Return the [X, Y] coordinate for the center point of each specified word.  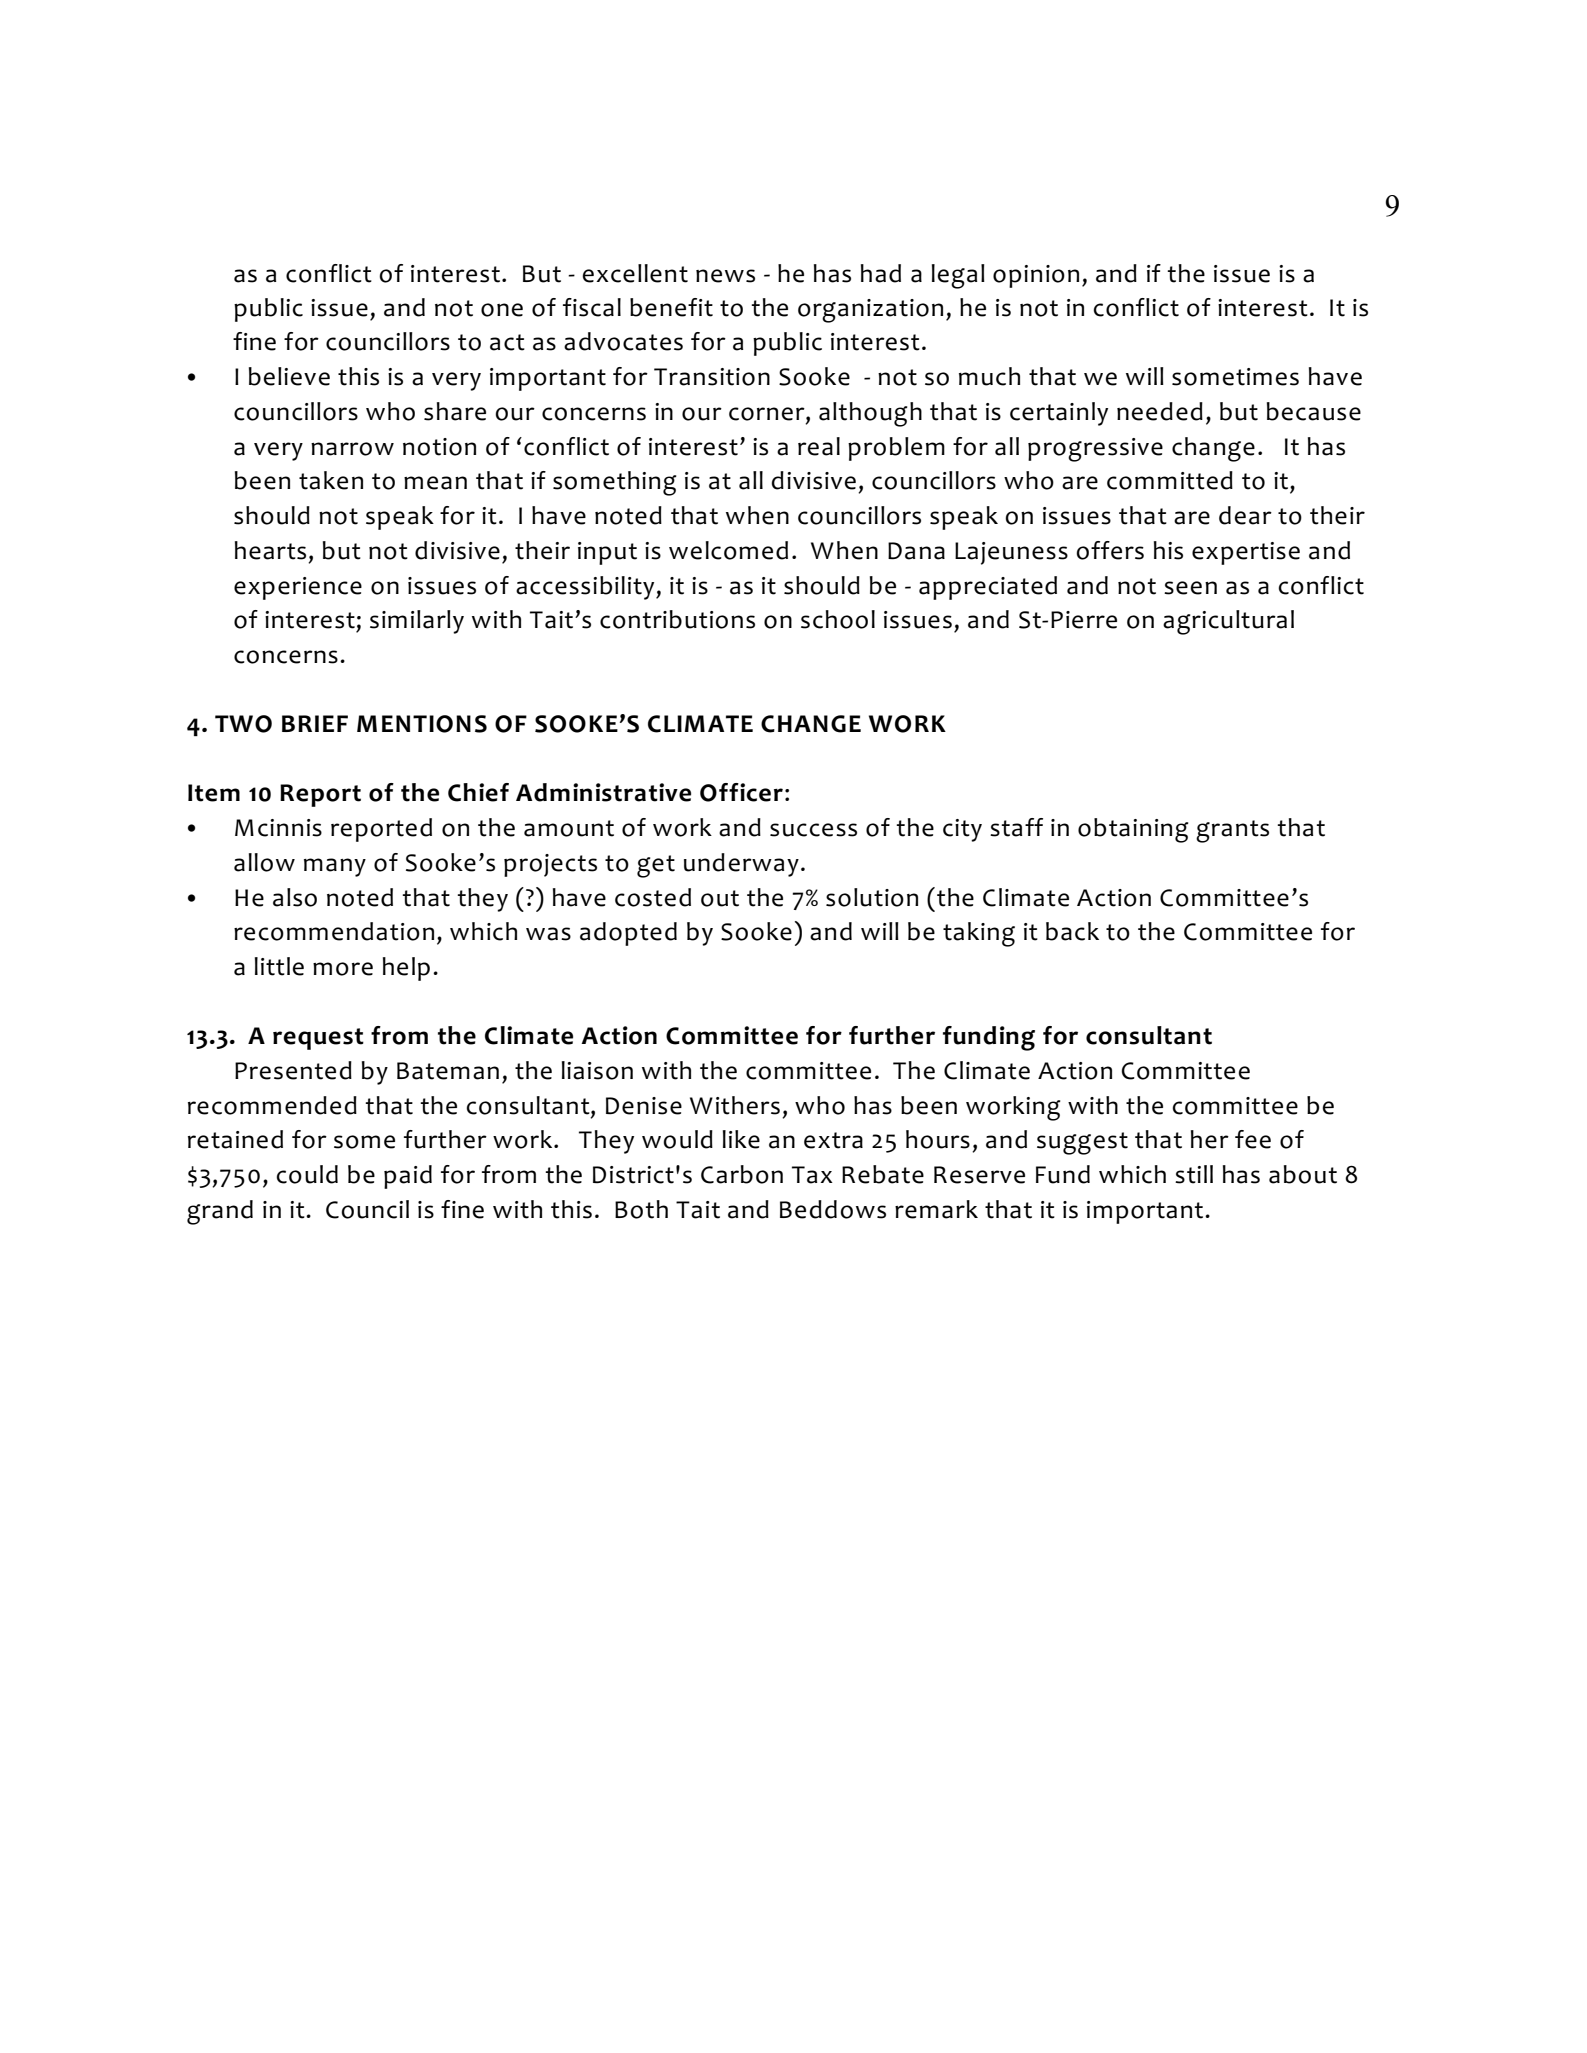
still [1194, 1174]
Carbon [742, 1174]
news [725, 276]
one [502, 310]
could [307, 1174]
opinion [1036, 276]
